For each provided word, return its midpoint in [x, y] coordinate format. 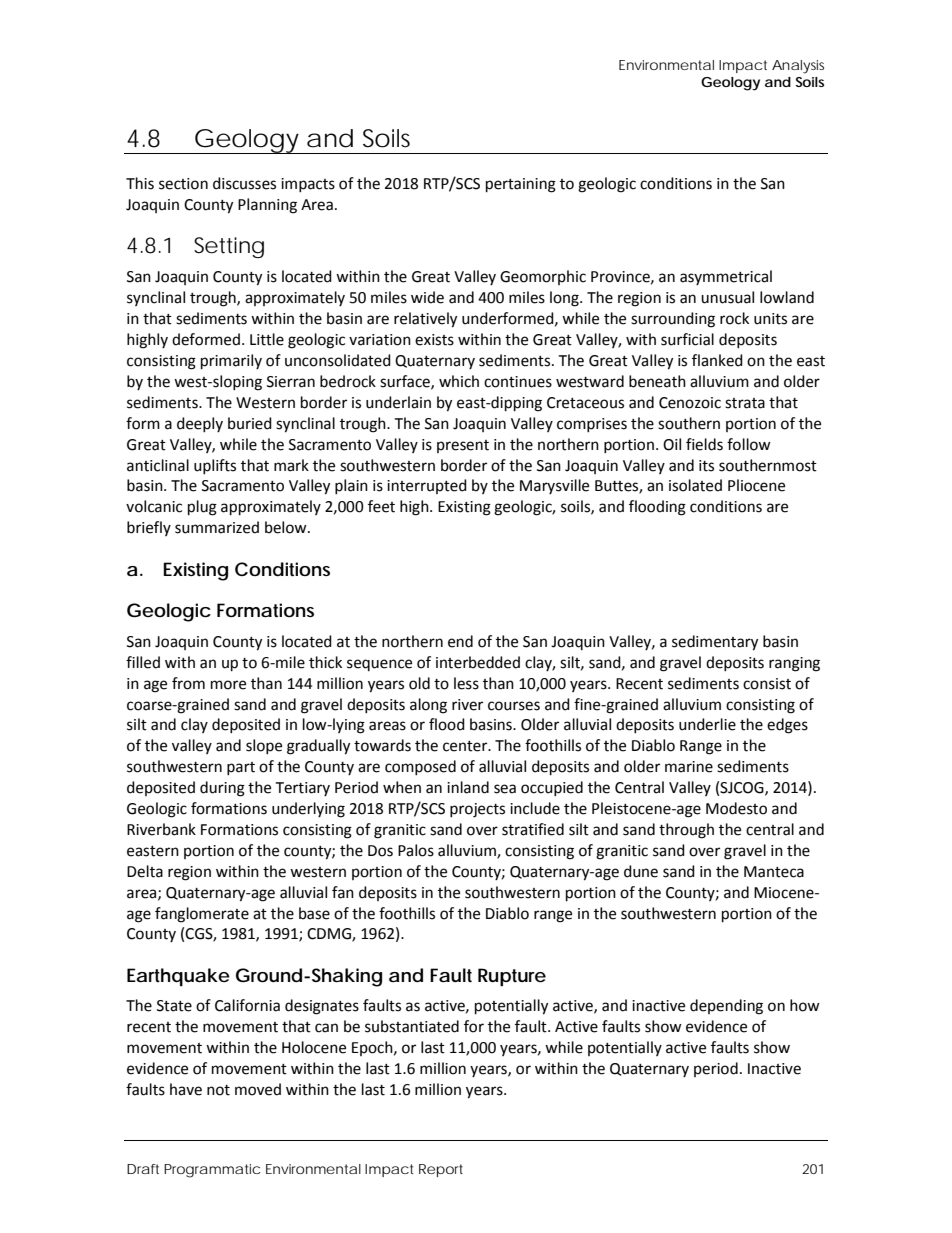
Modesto [736, 808]
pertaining [521, 185]
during [222, 789]
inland [468, 787]
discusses [244, 183]
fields [704, 444]
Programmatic [212, 1171]
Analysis [798, 67]
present [463, 446]
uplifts [215, 466]
